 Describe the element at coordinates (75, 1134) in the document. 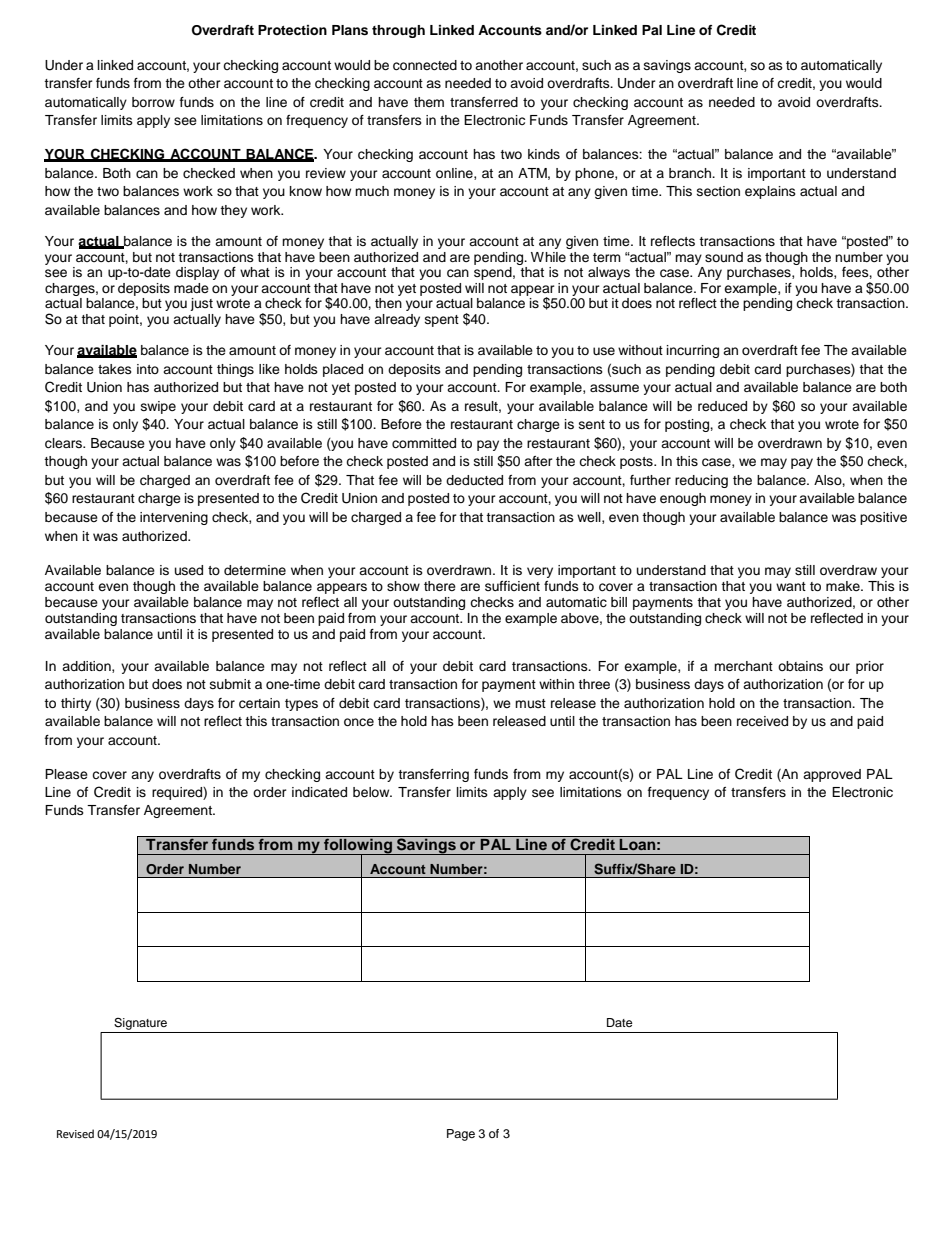

I see `Revised` at that location.
